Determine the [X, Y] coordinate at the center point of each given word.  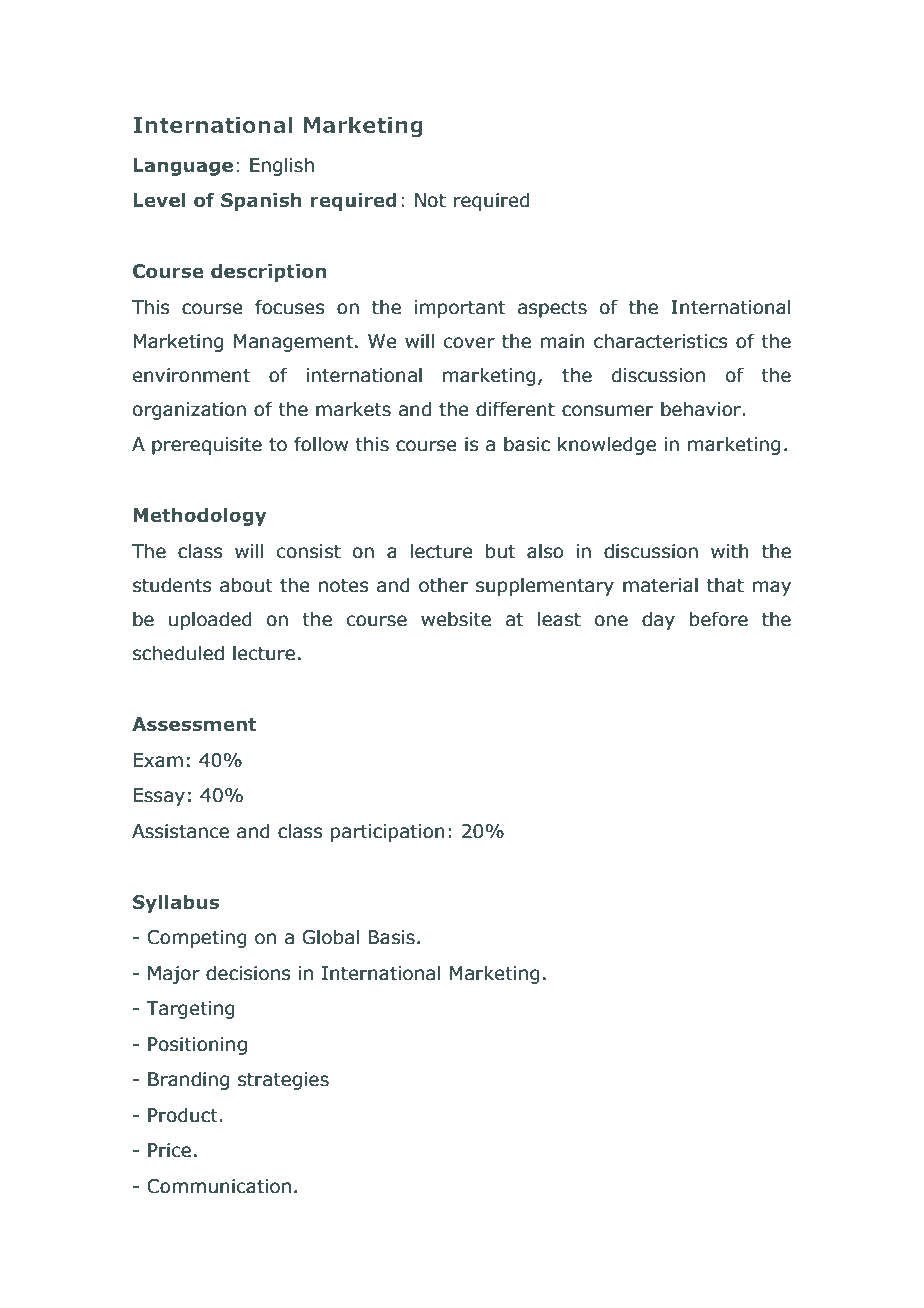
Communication [219, 1186]
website [456, 619]
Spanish [261, 202]
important [460, 309]
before [719, 619]
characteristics [661, 341]
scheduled [178, 653]
